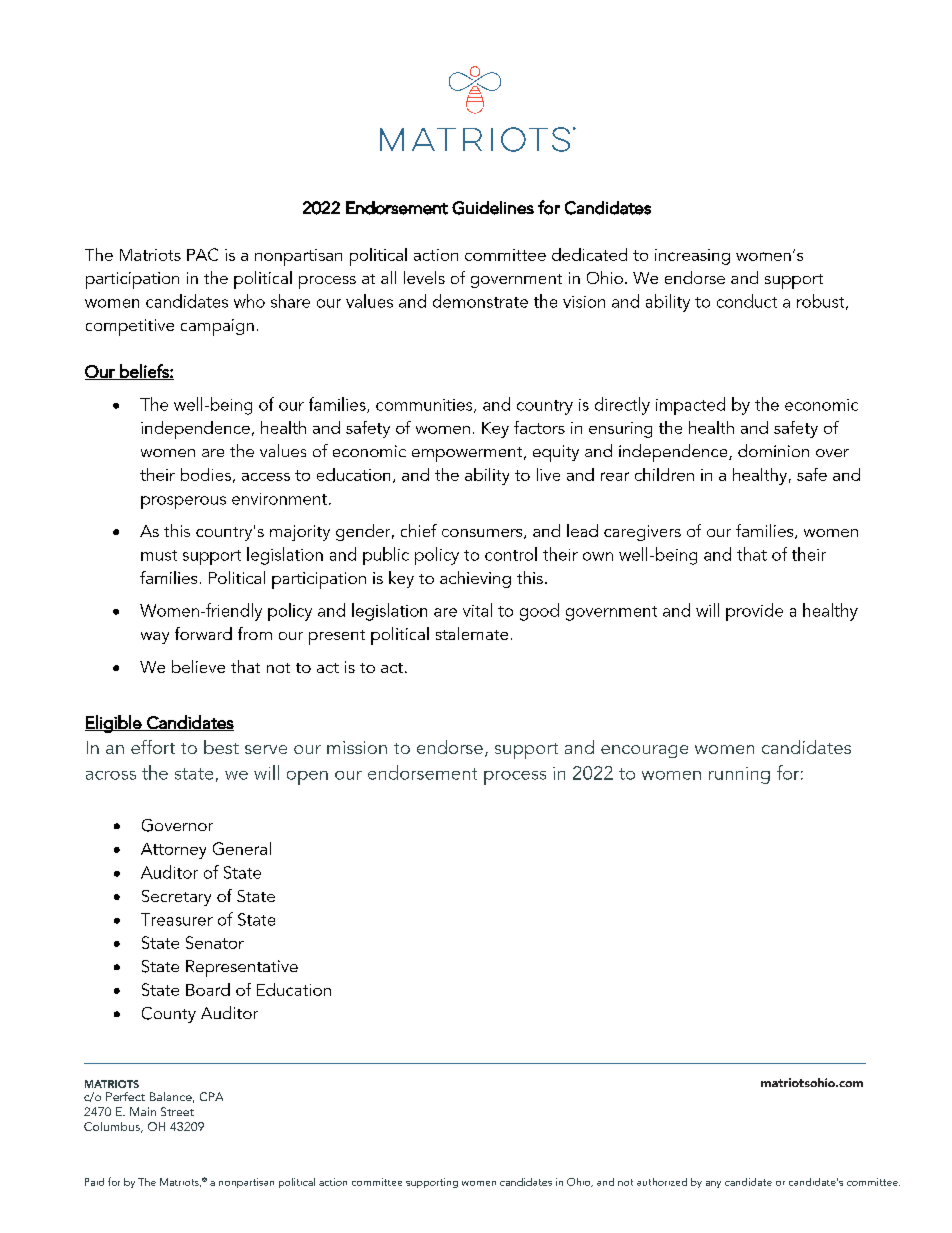  I want to click on chief, so click(419, 530).
